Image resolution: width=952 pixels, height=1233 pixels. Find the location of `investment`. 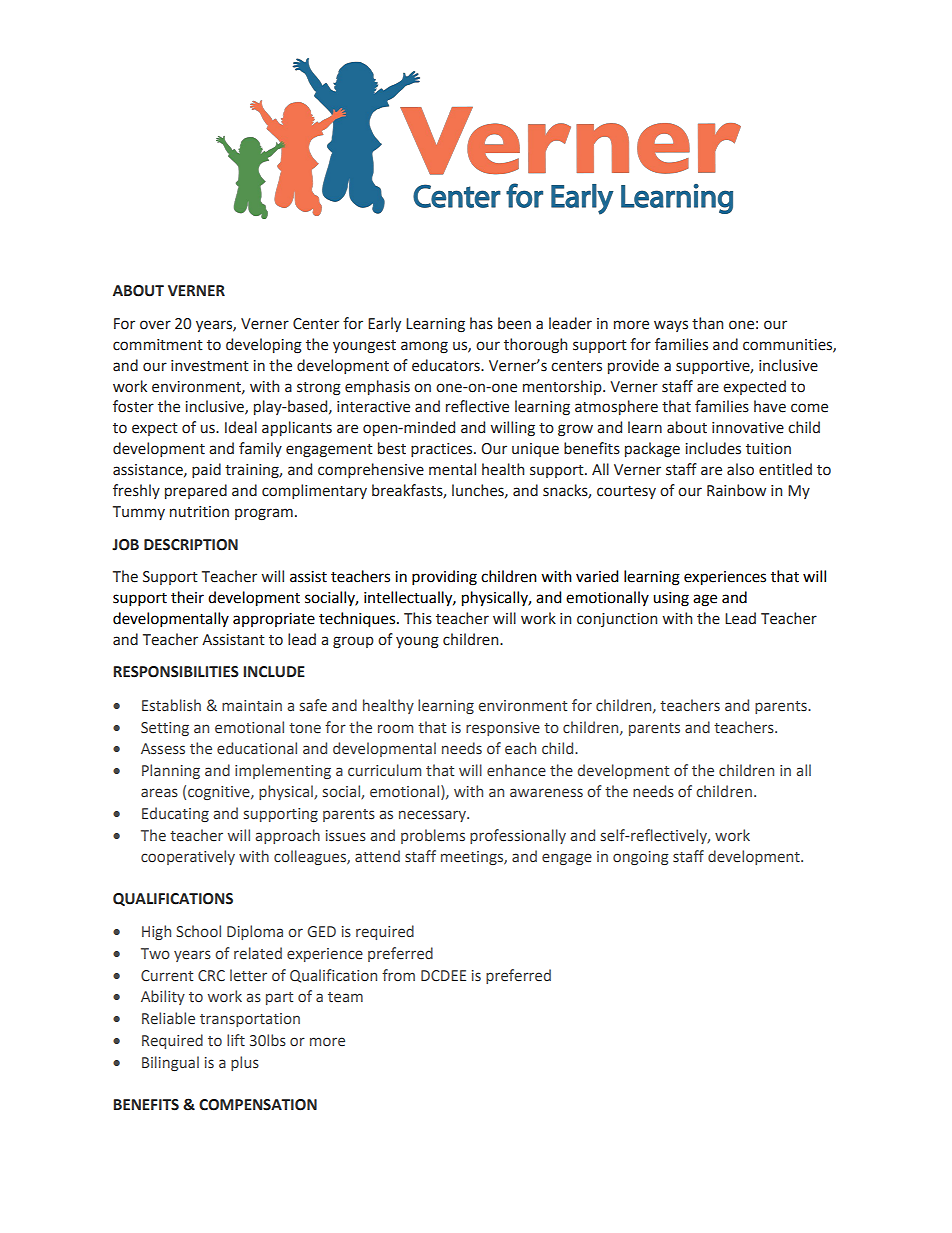

investment is located at coordinates (210, 366).
